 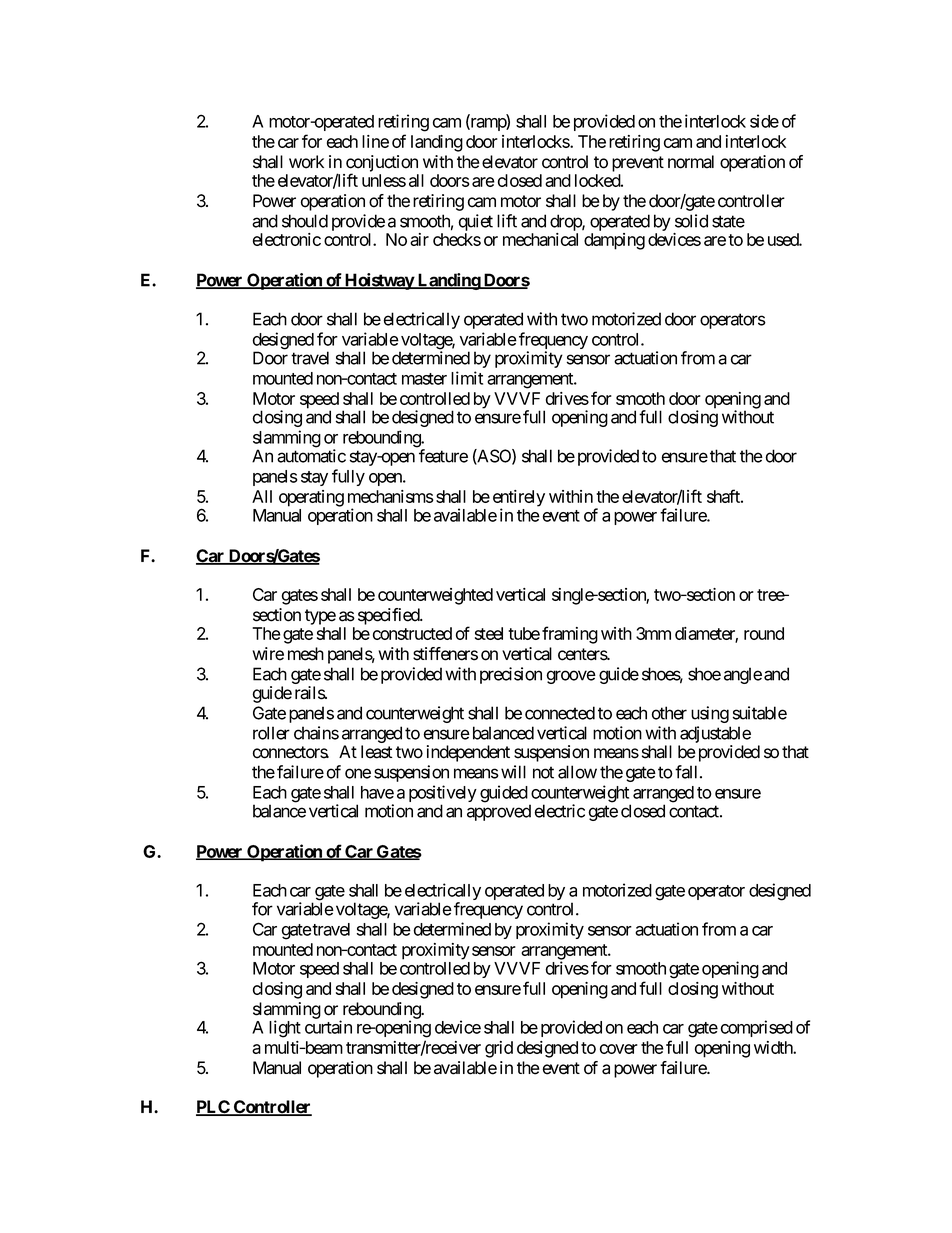 I want to click on grid, so click(x=499, y=1049).
